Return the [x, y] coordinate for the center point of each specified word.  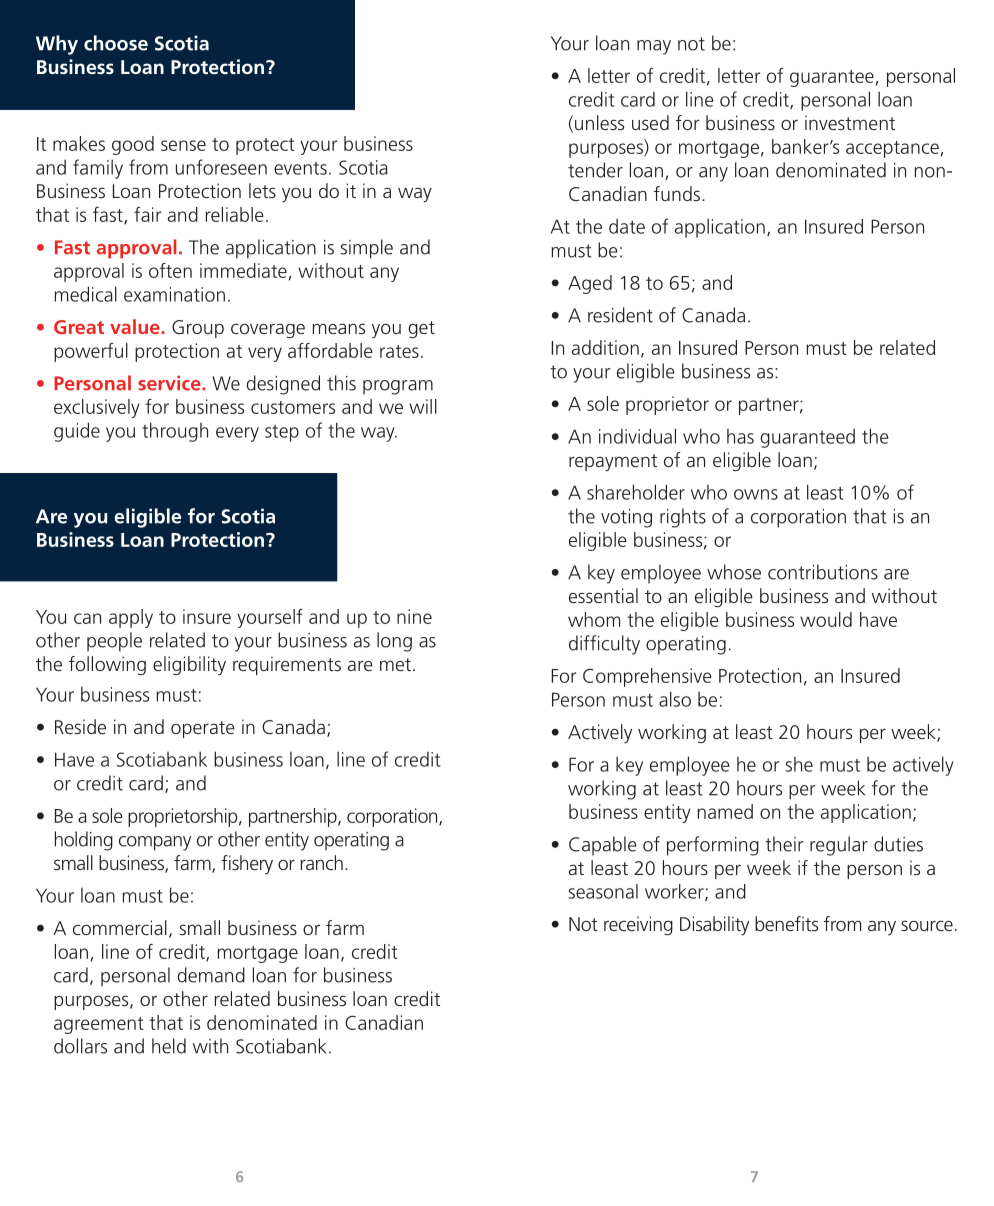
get [421, 329]
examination [174, 294]
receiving [638, 925]
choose [116, 43]
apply [131, 618]
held [169, 1046]
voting [626, 518]
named [725, 811]
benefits [786, 923]
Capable [603, 846]
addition [605, 347]
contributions [823, 572]
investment [850, 122]
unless [599, 122]
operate [203, 729]
